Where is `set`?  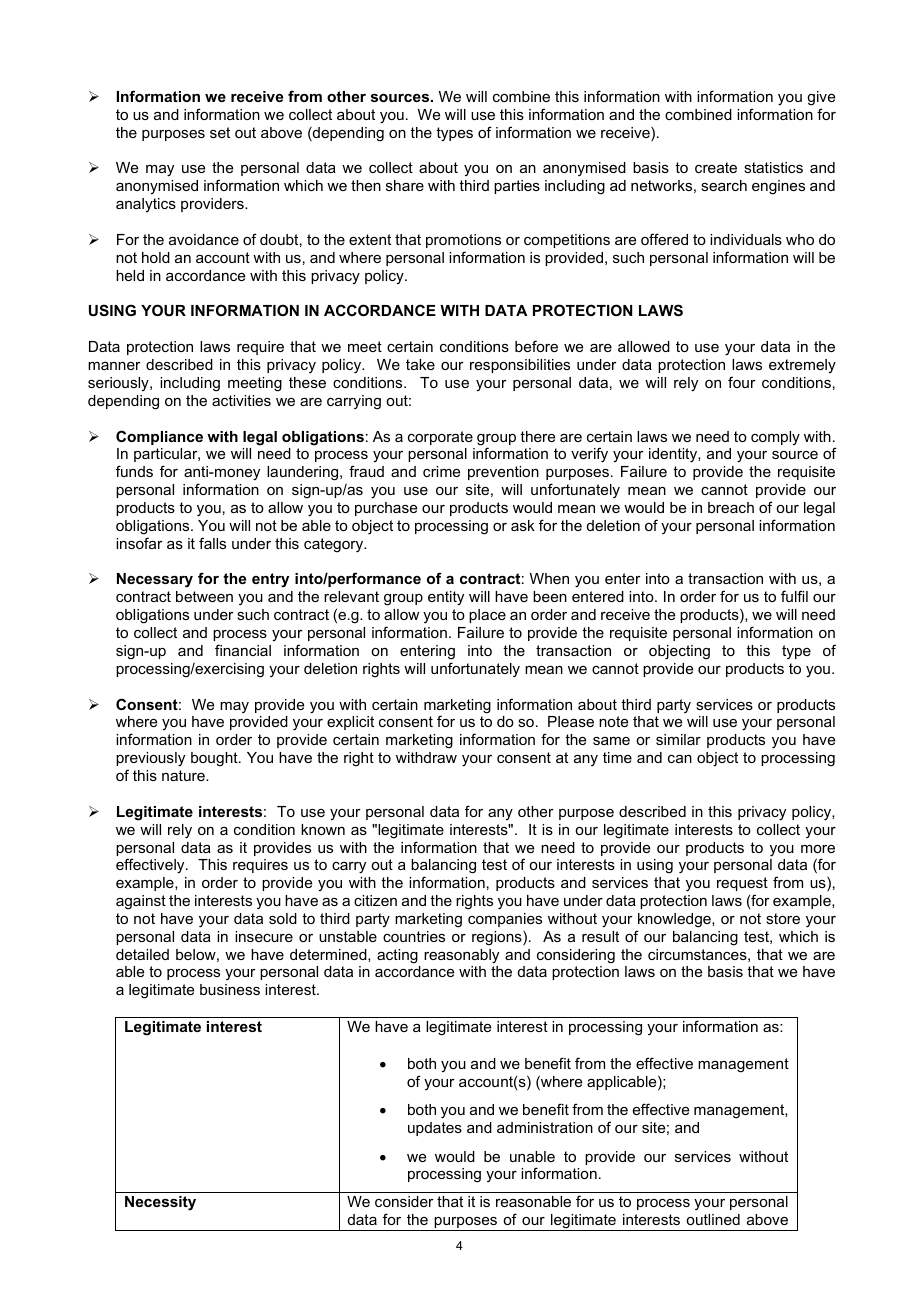
set is located at coordinates (220, 132).
